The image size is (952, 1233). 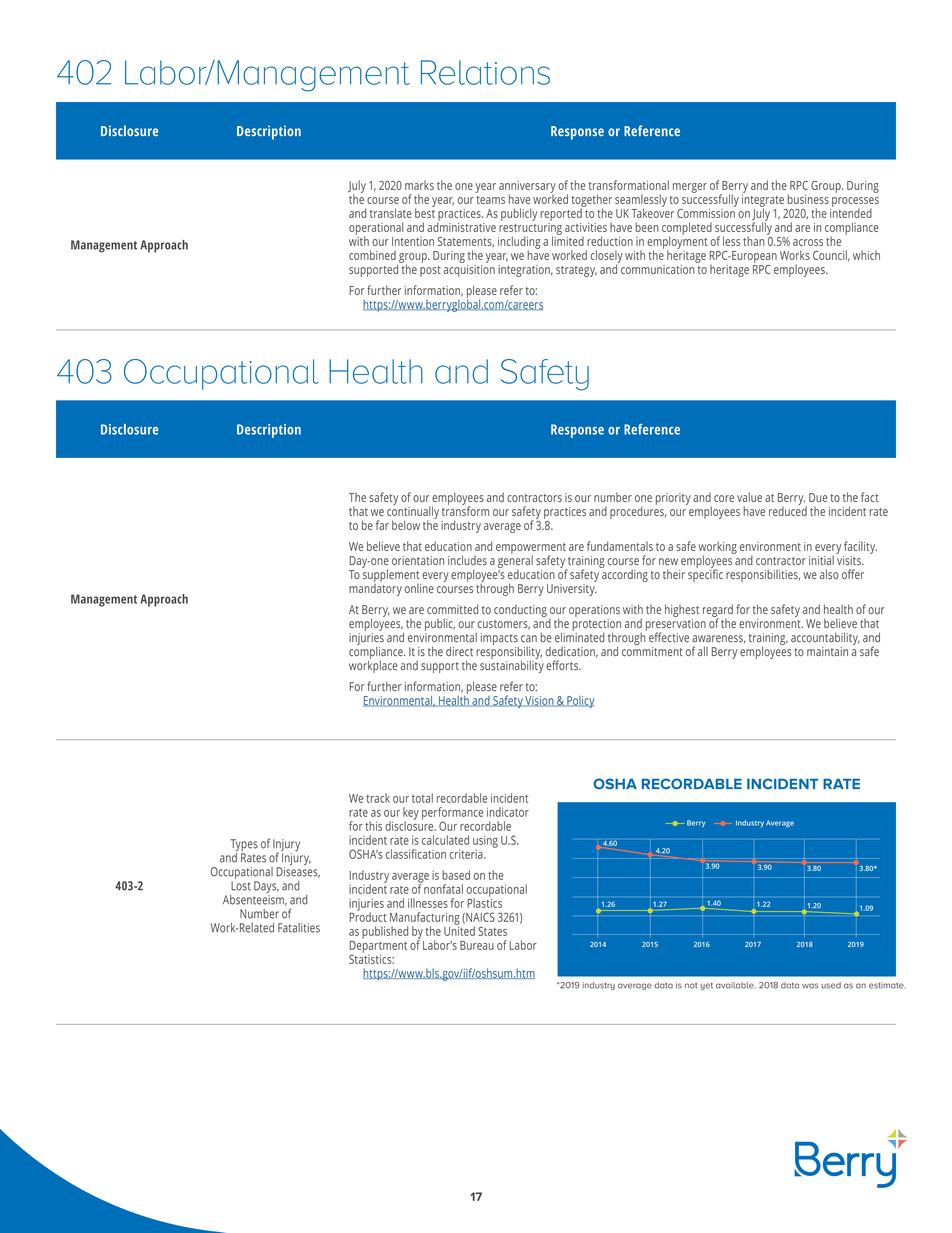 What do you see at coordinates (382, 525) in the screenshot?
I see `far` at bounding box center [382, 525].
